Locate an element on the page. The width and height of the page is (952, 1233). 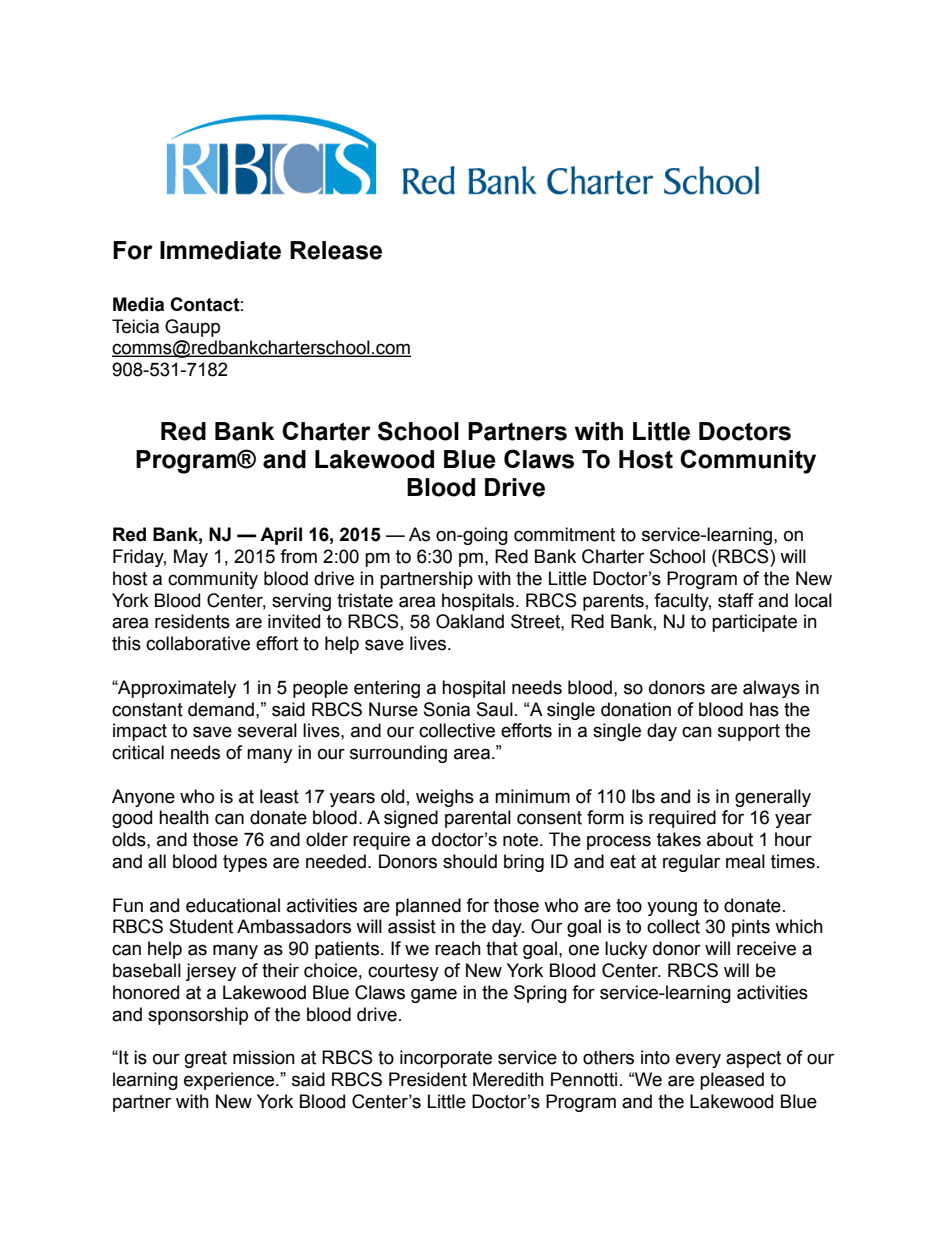
staff is located at coordinates (736, 600).
